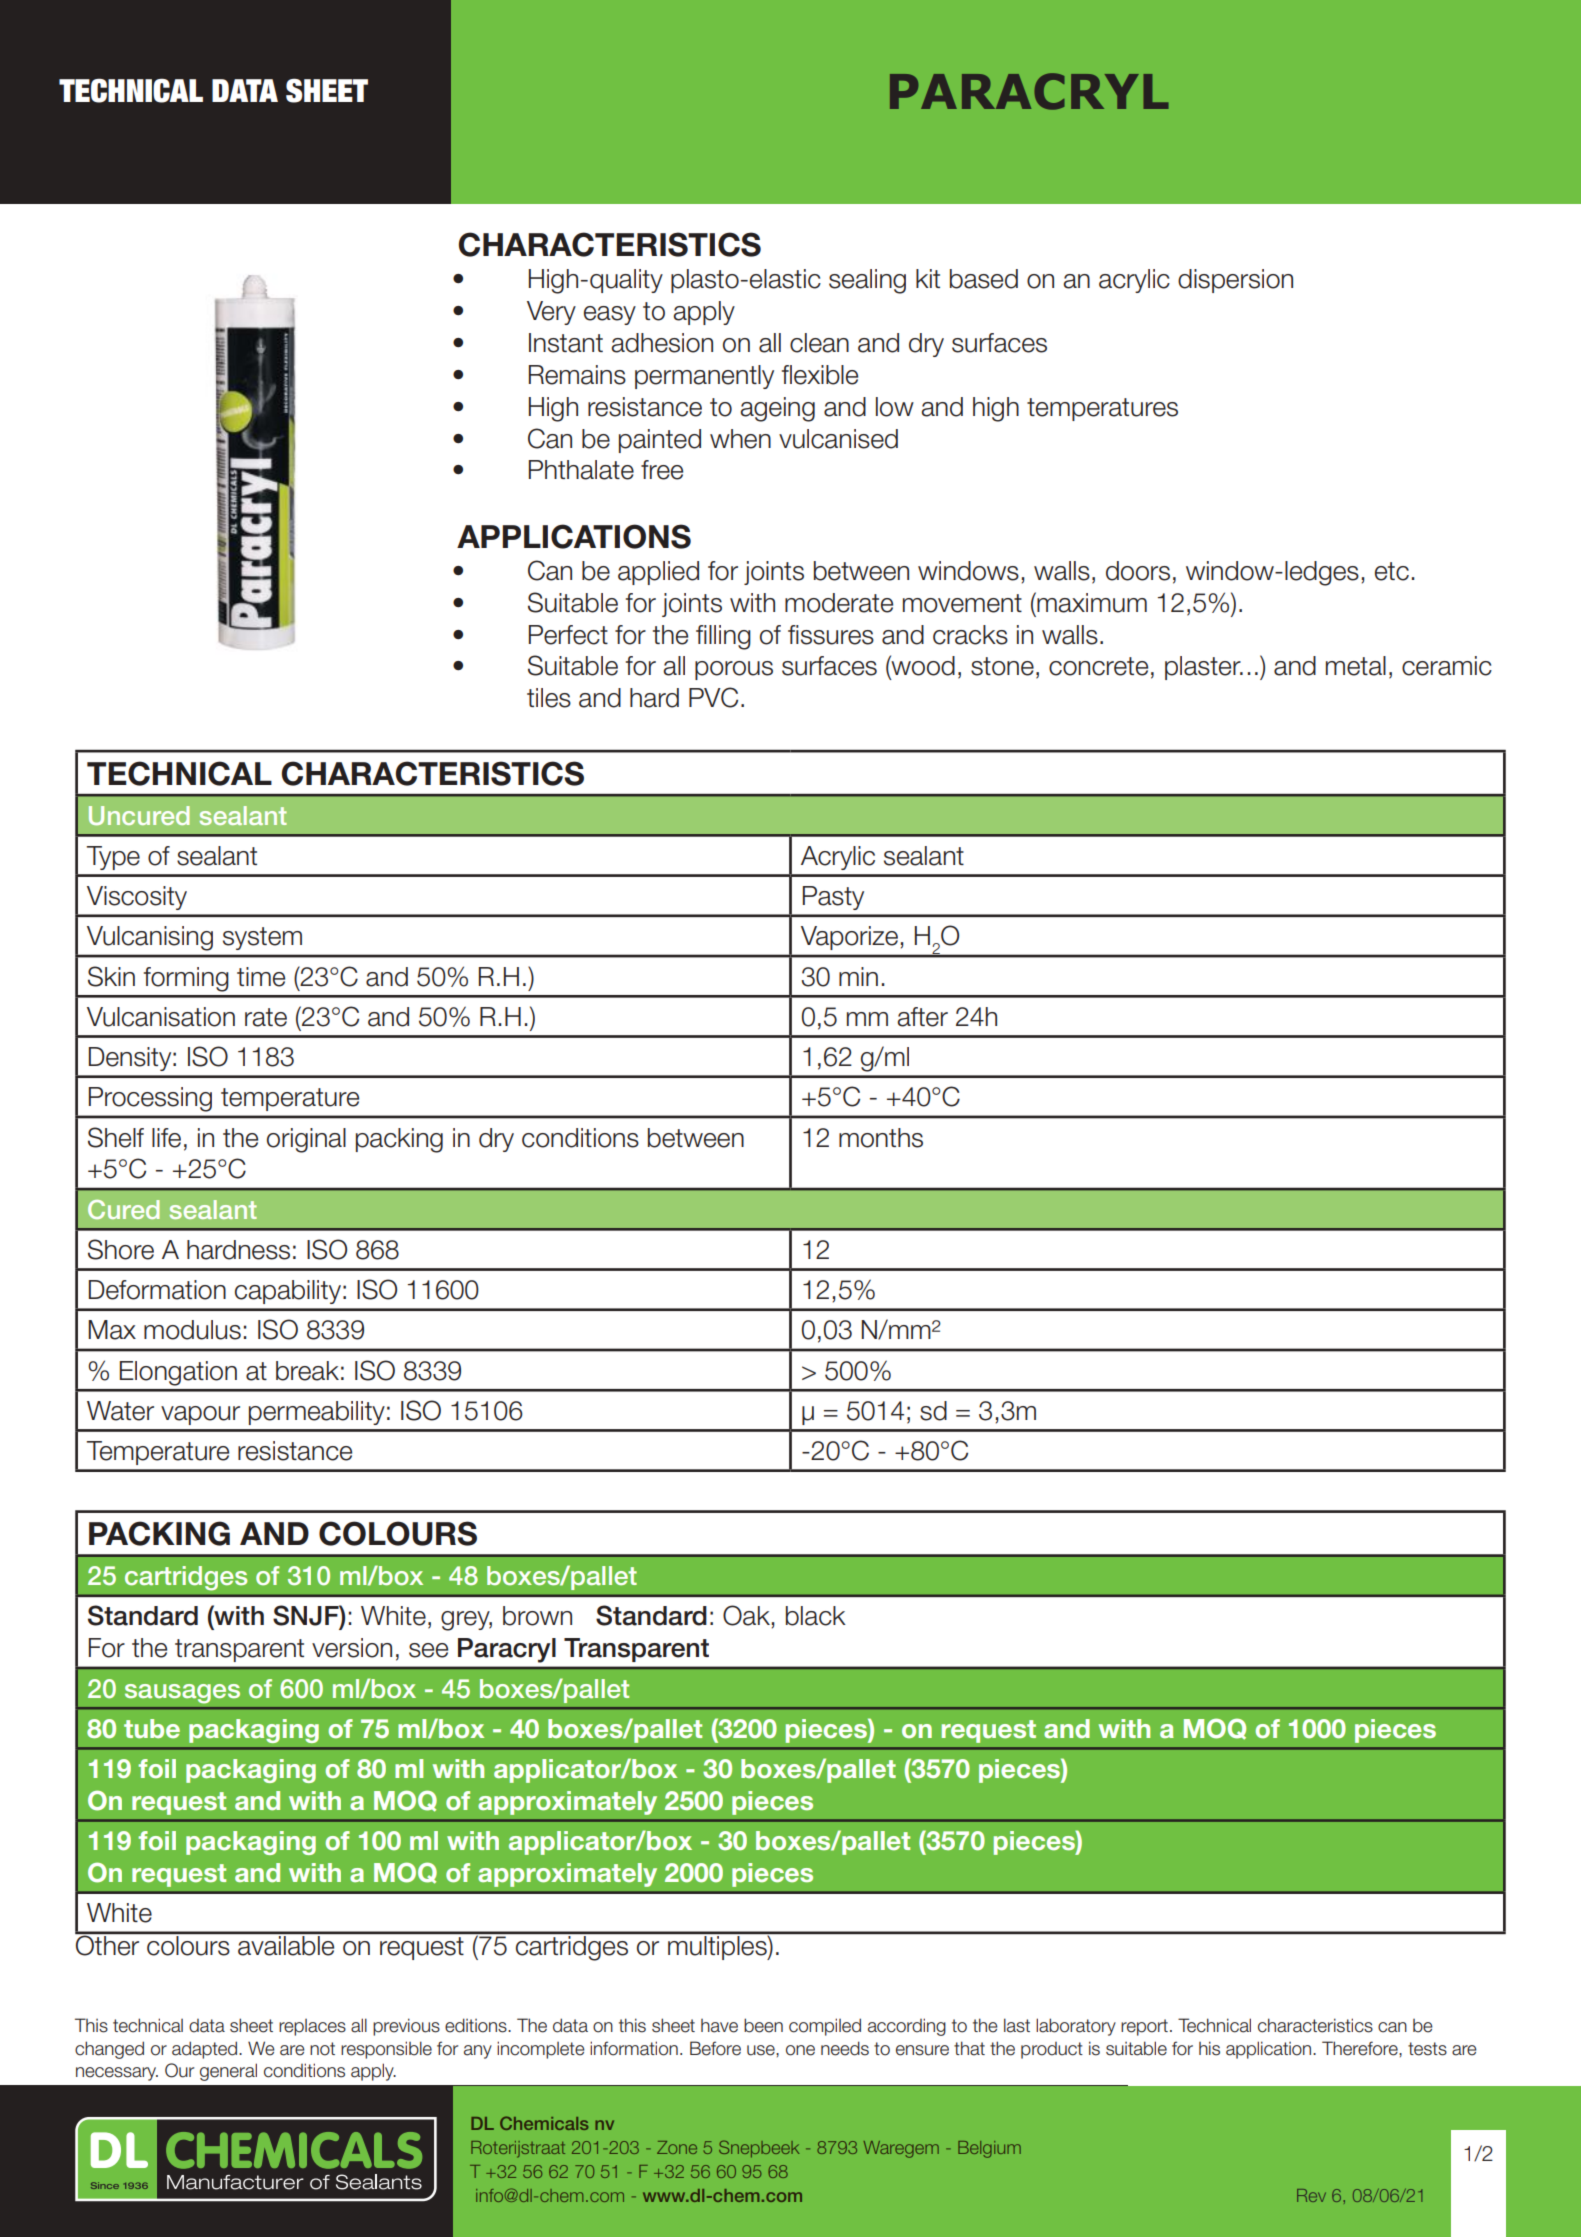 Image resolution: width=1581 pixels, height=2237 pixels. I want to click on dispersion, so click(1235, 281).
